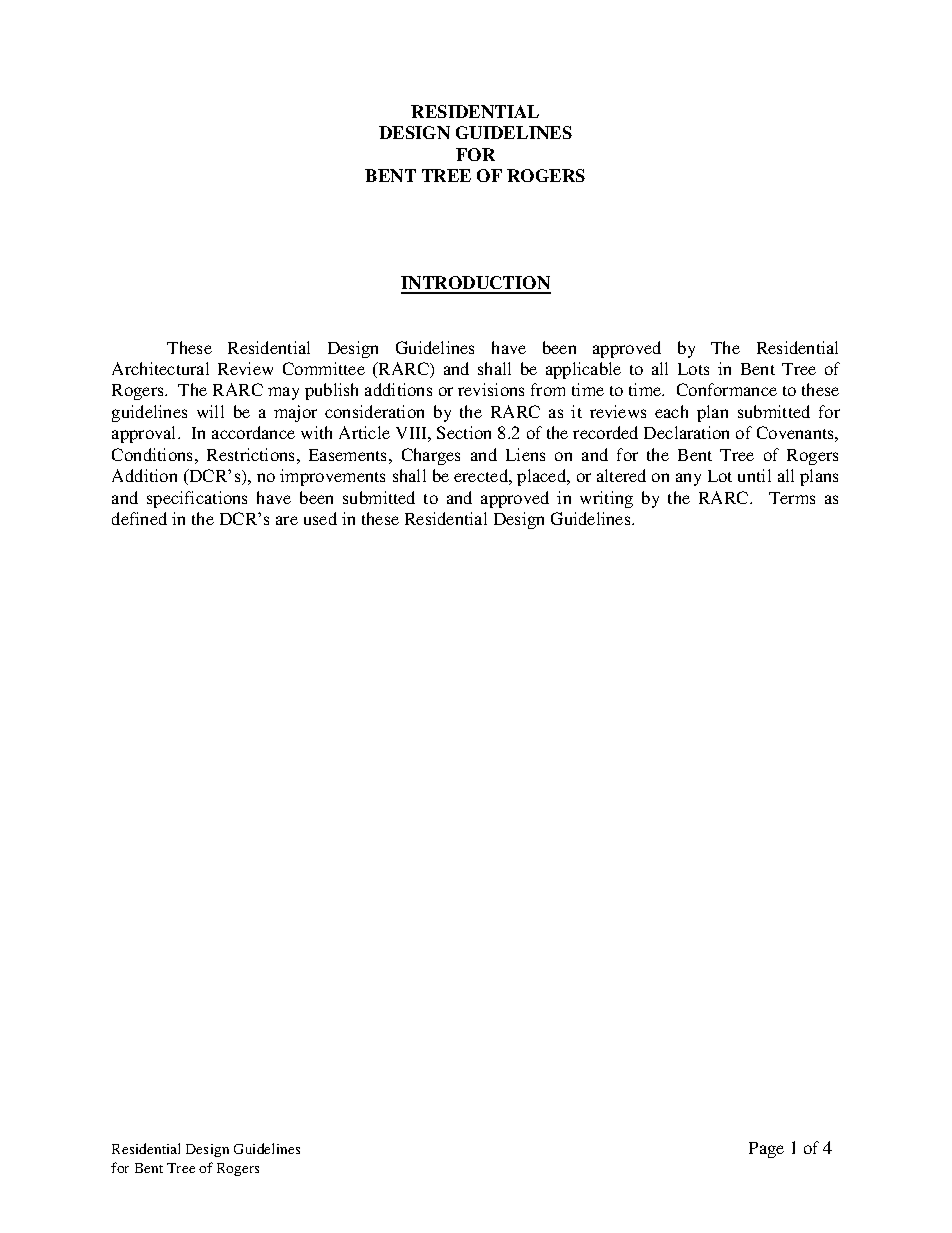  Describe the element at coordinates (139, 518) in the screenshot. I see `defined` at that location.
